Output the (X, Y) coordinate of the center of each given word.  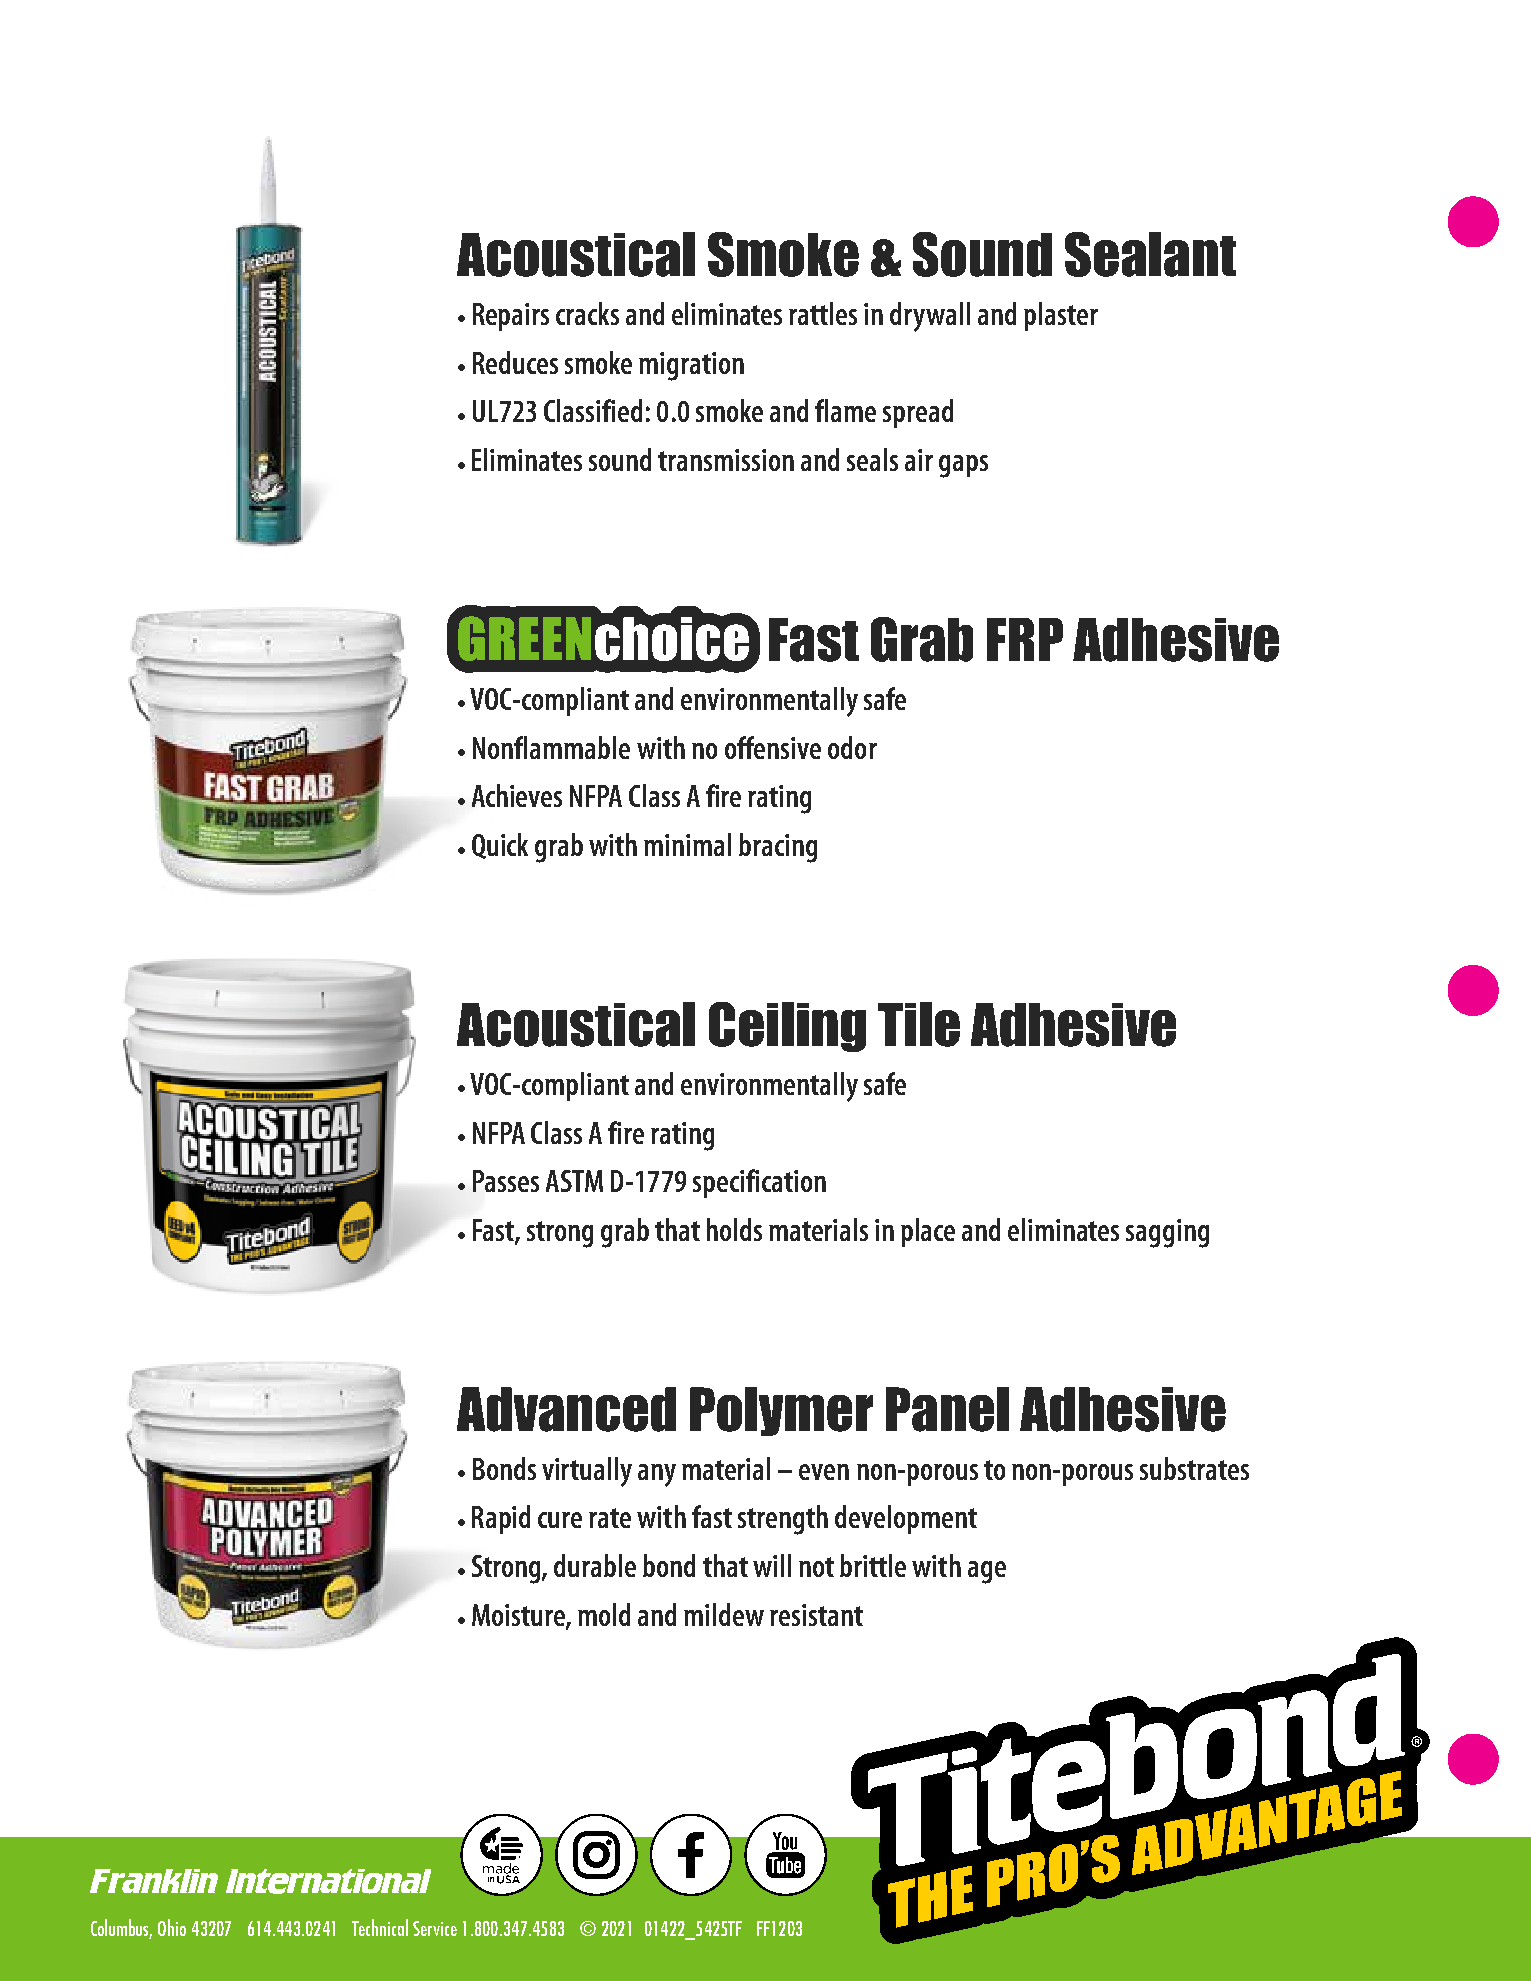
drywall (930, 317)
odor (852, 747)
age (987, 1572)
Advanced (566, 1409)
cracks (587, 313)
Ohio (172, 1927)
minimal (687, 844)
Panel (947, 1409)
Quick (500, 846)
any (657, 1475)
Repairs (511, 317)
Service (435, 1928)
